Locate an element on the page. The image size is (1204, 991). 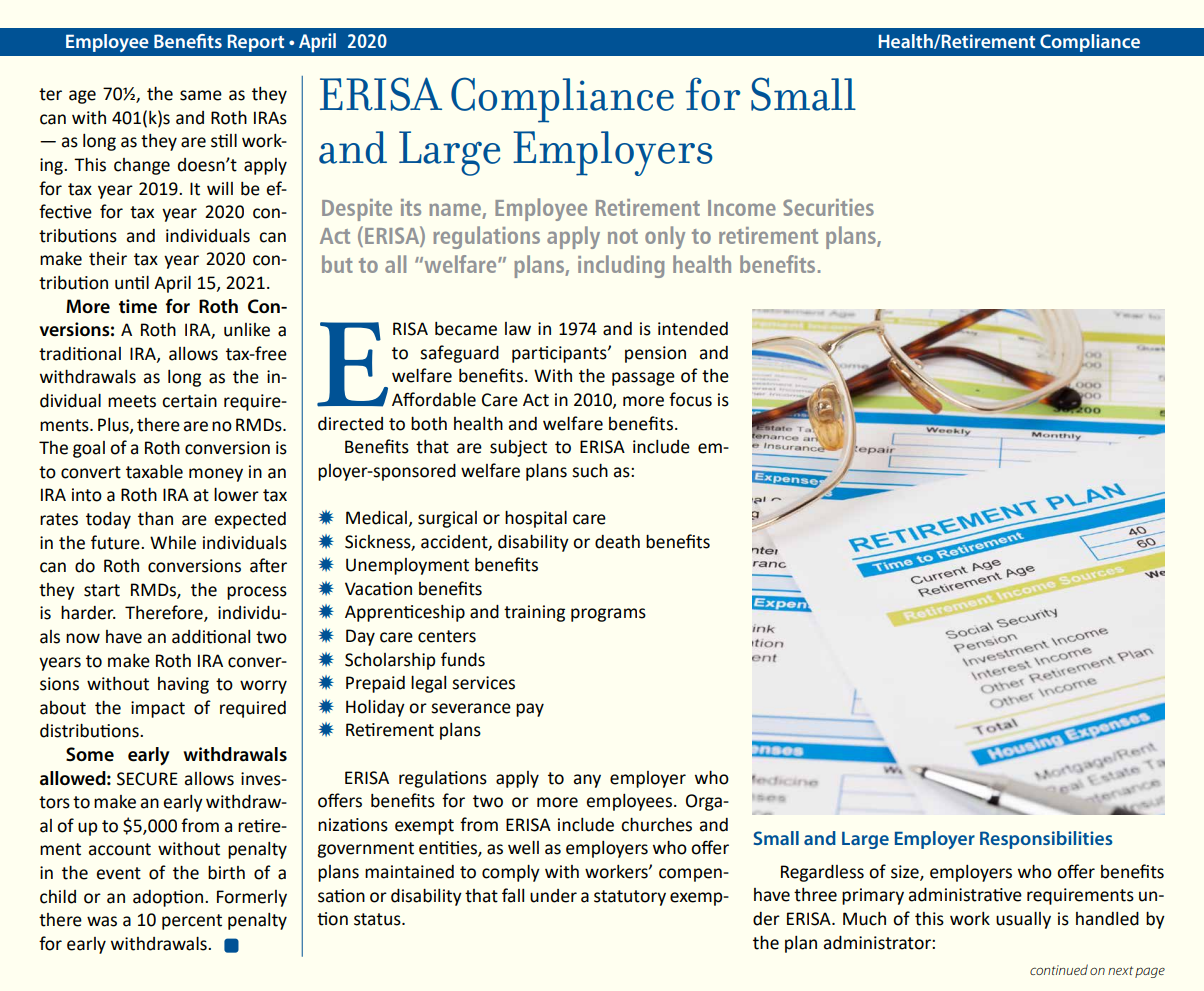
Income is located at coordinates (742, 208).
